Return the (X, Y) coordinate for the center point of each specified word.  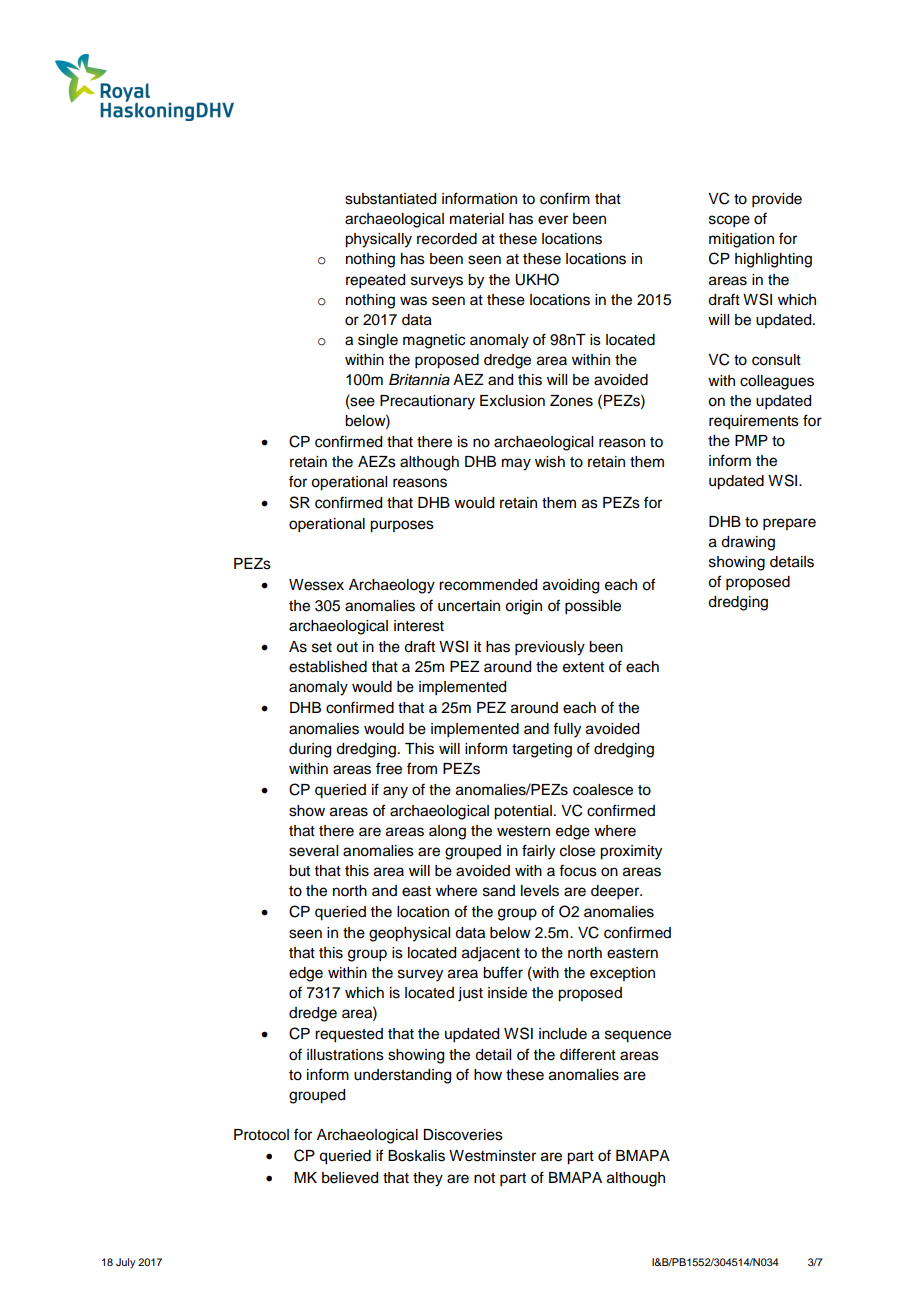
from (422, 768)
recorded (447, 239)
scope (729, 221)
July (125, 1263)
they (428, 1179)
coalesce (603, 790)
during (310, 750)
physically (378, 240)
